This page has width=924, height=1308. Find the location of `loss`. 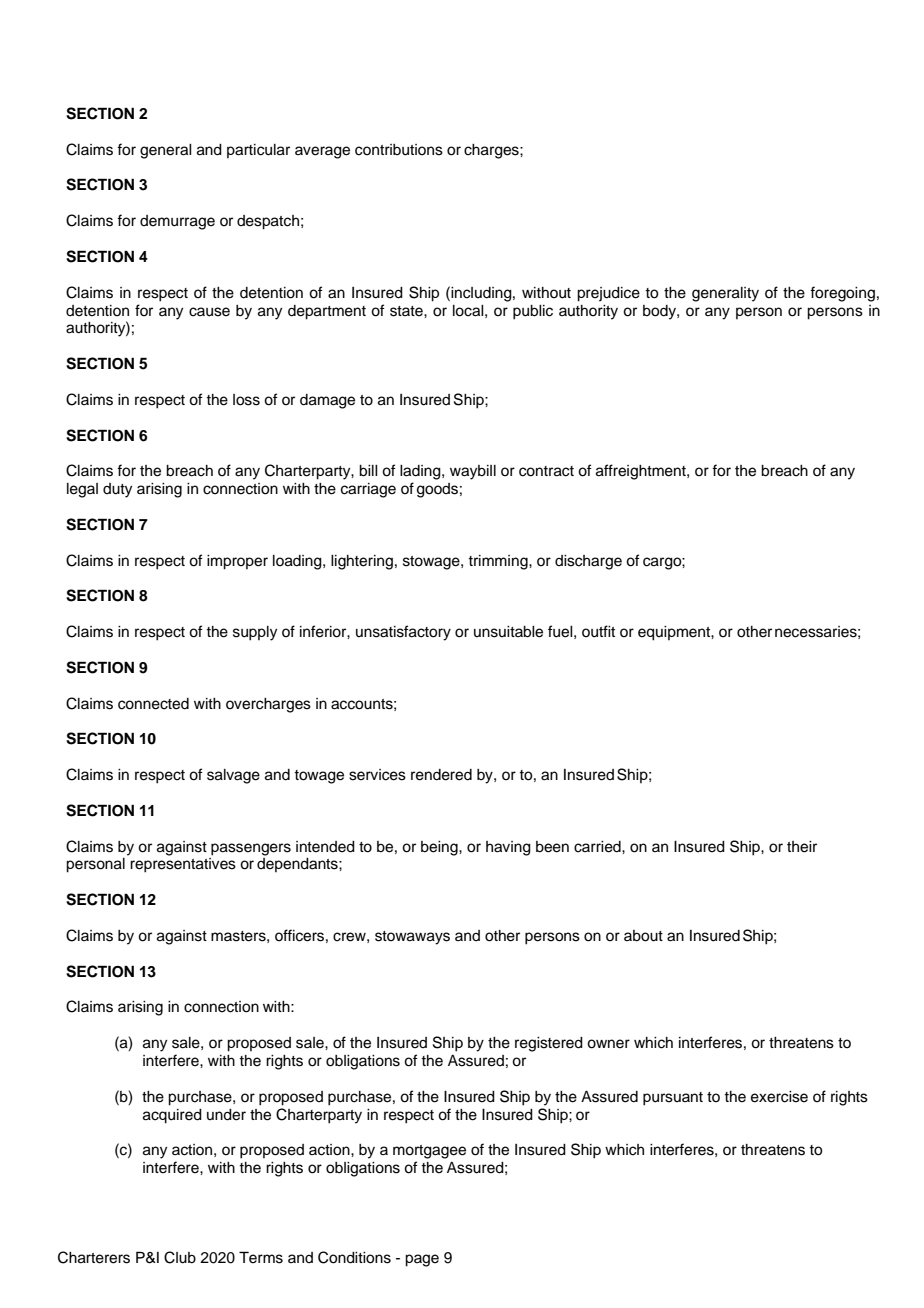

loss is located at coordinates (246, 400).
